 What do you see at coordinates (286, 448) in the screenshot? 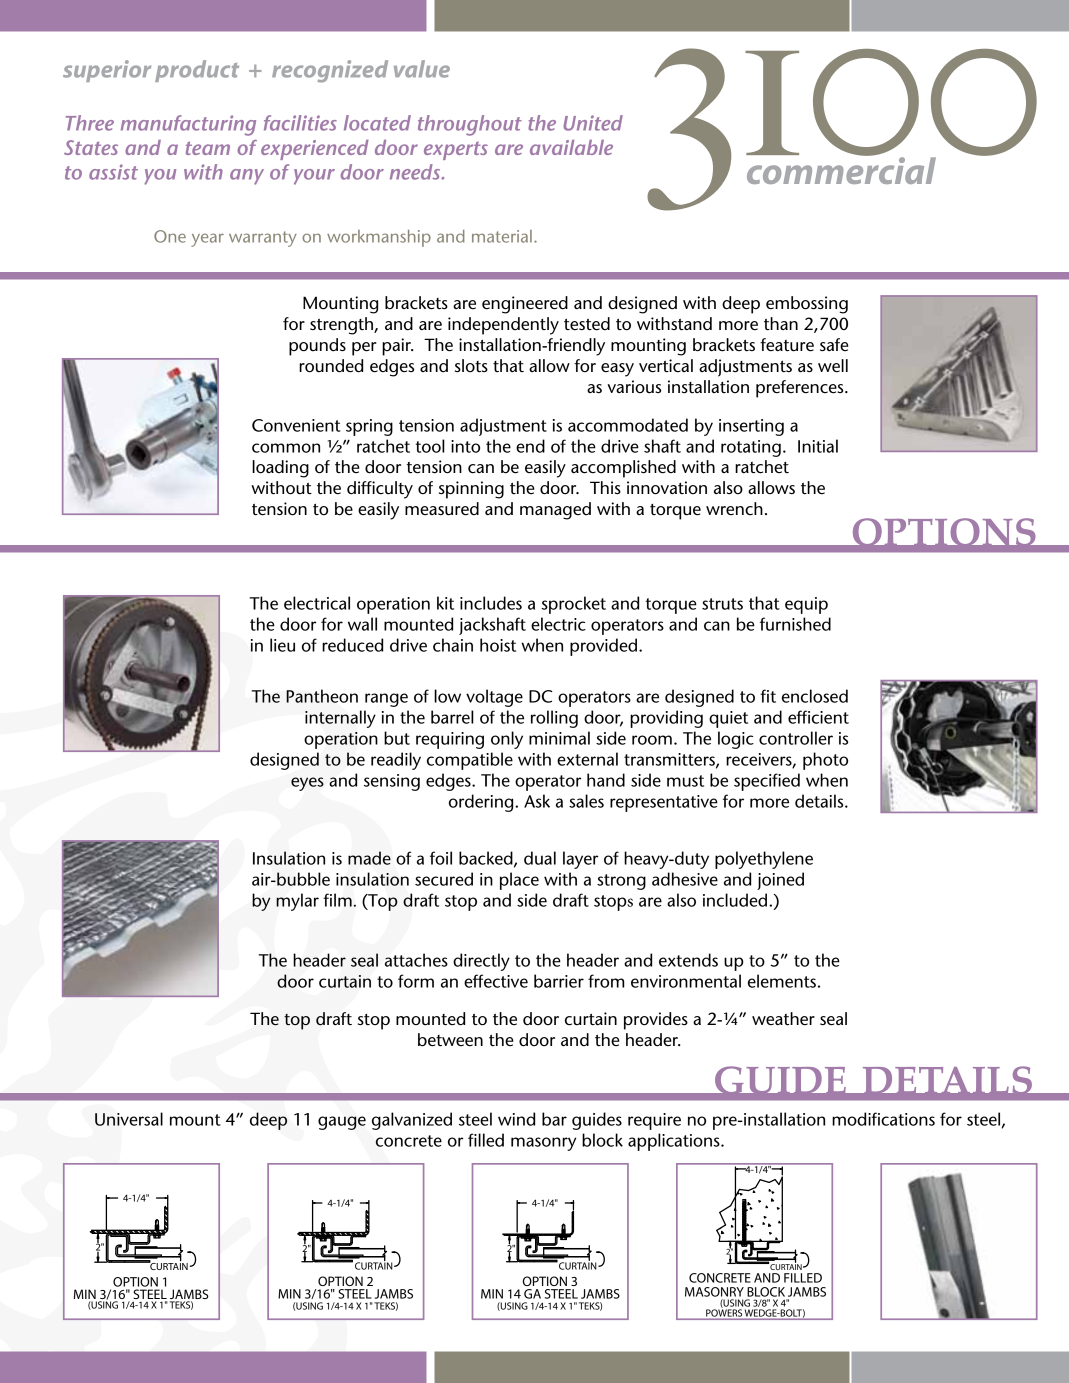
I see `common` at bounding box center [286, 448].
